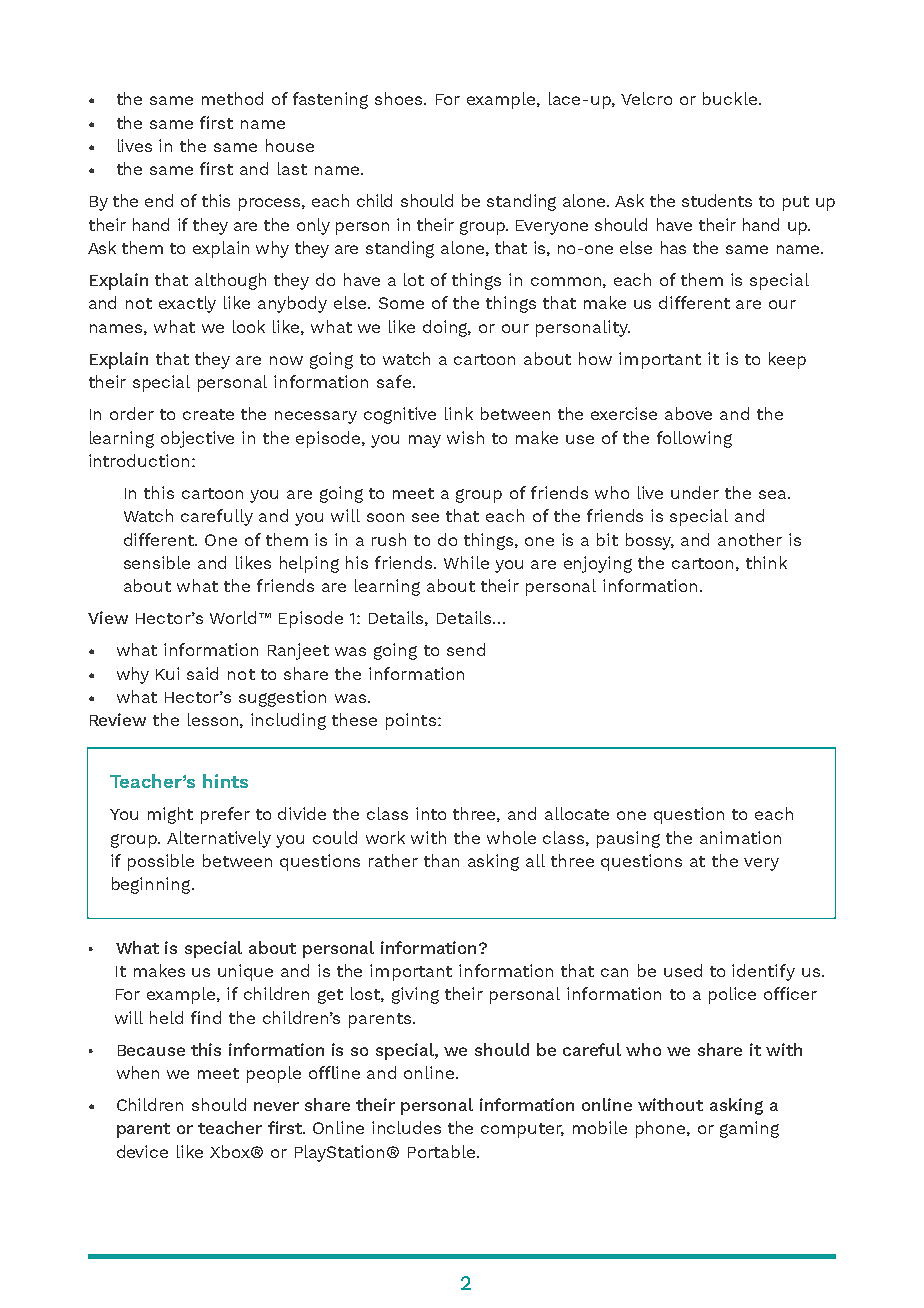 Image resolution: width=924 pixels, height=1308 pixels. Describe the element at coordinates (400, 98) in the page. I see `shoes` at that location.
